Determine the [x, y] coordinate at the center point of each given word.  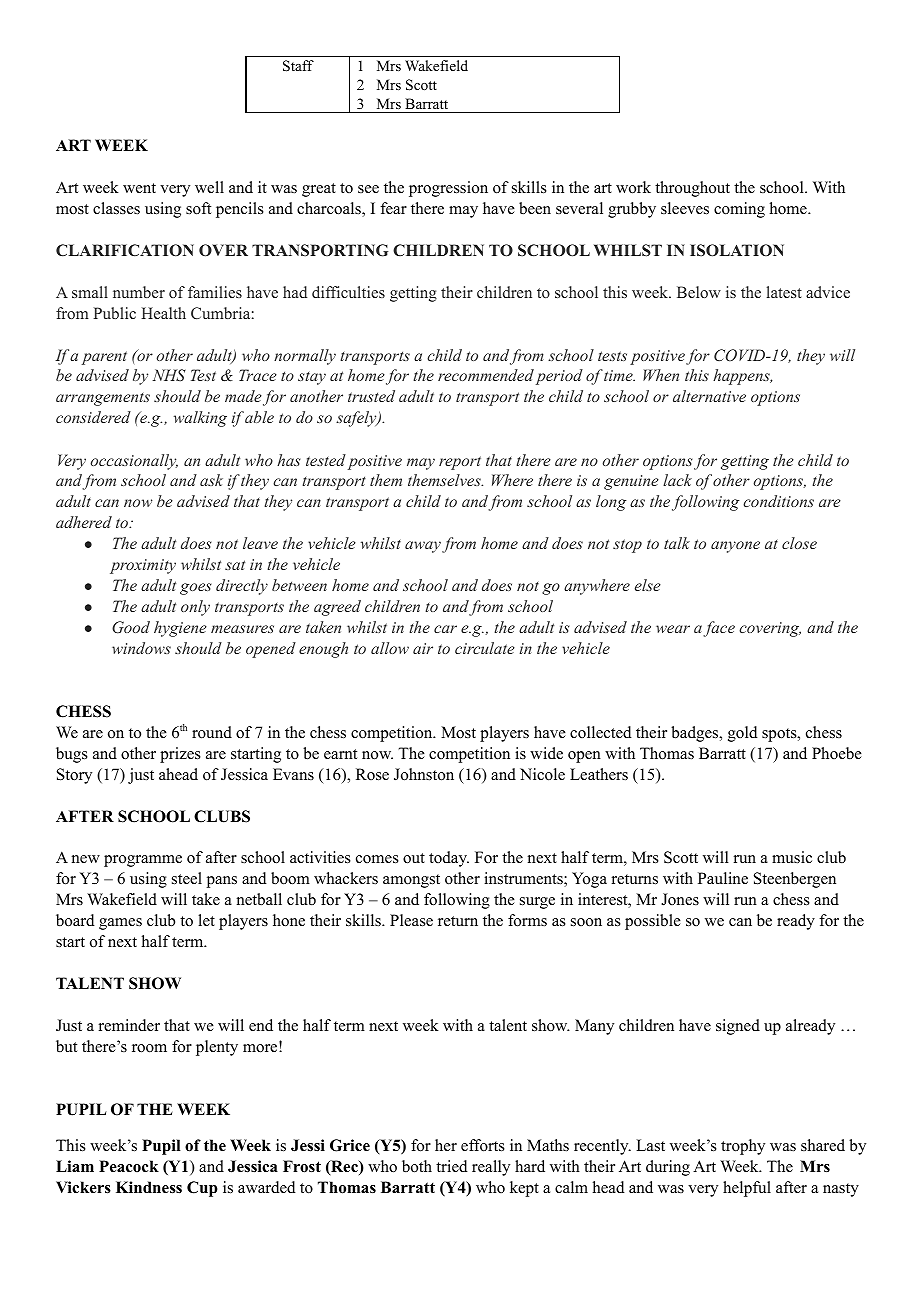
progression [448, 189]
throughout [692, 189]
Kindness [149, 1187]
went [139, 188]
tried [452, 1166]
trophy [743, 1147]
